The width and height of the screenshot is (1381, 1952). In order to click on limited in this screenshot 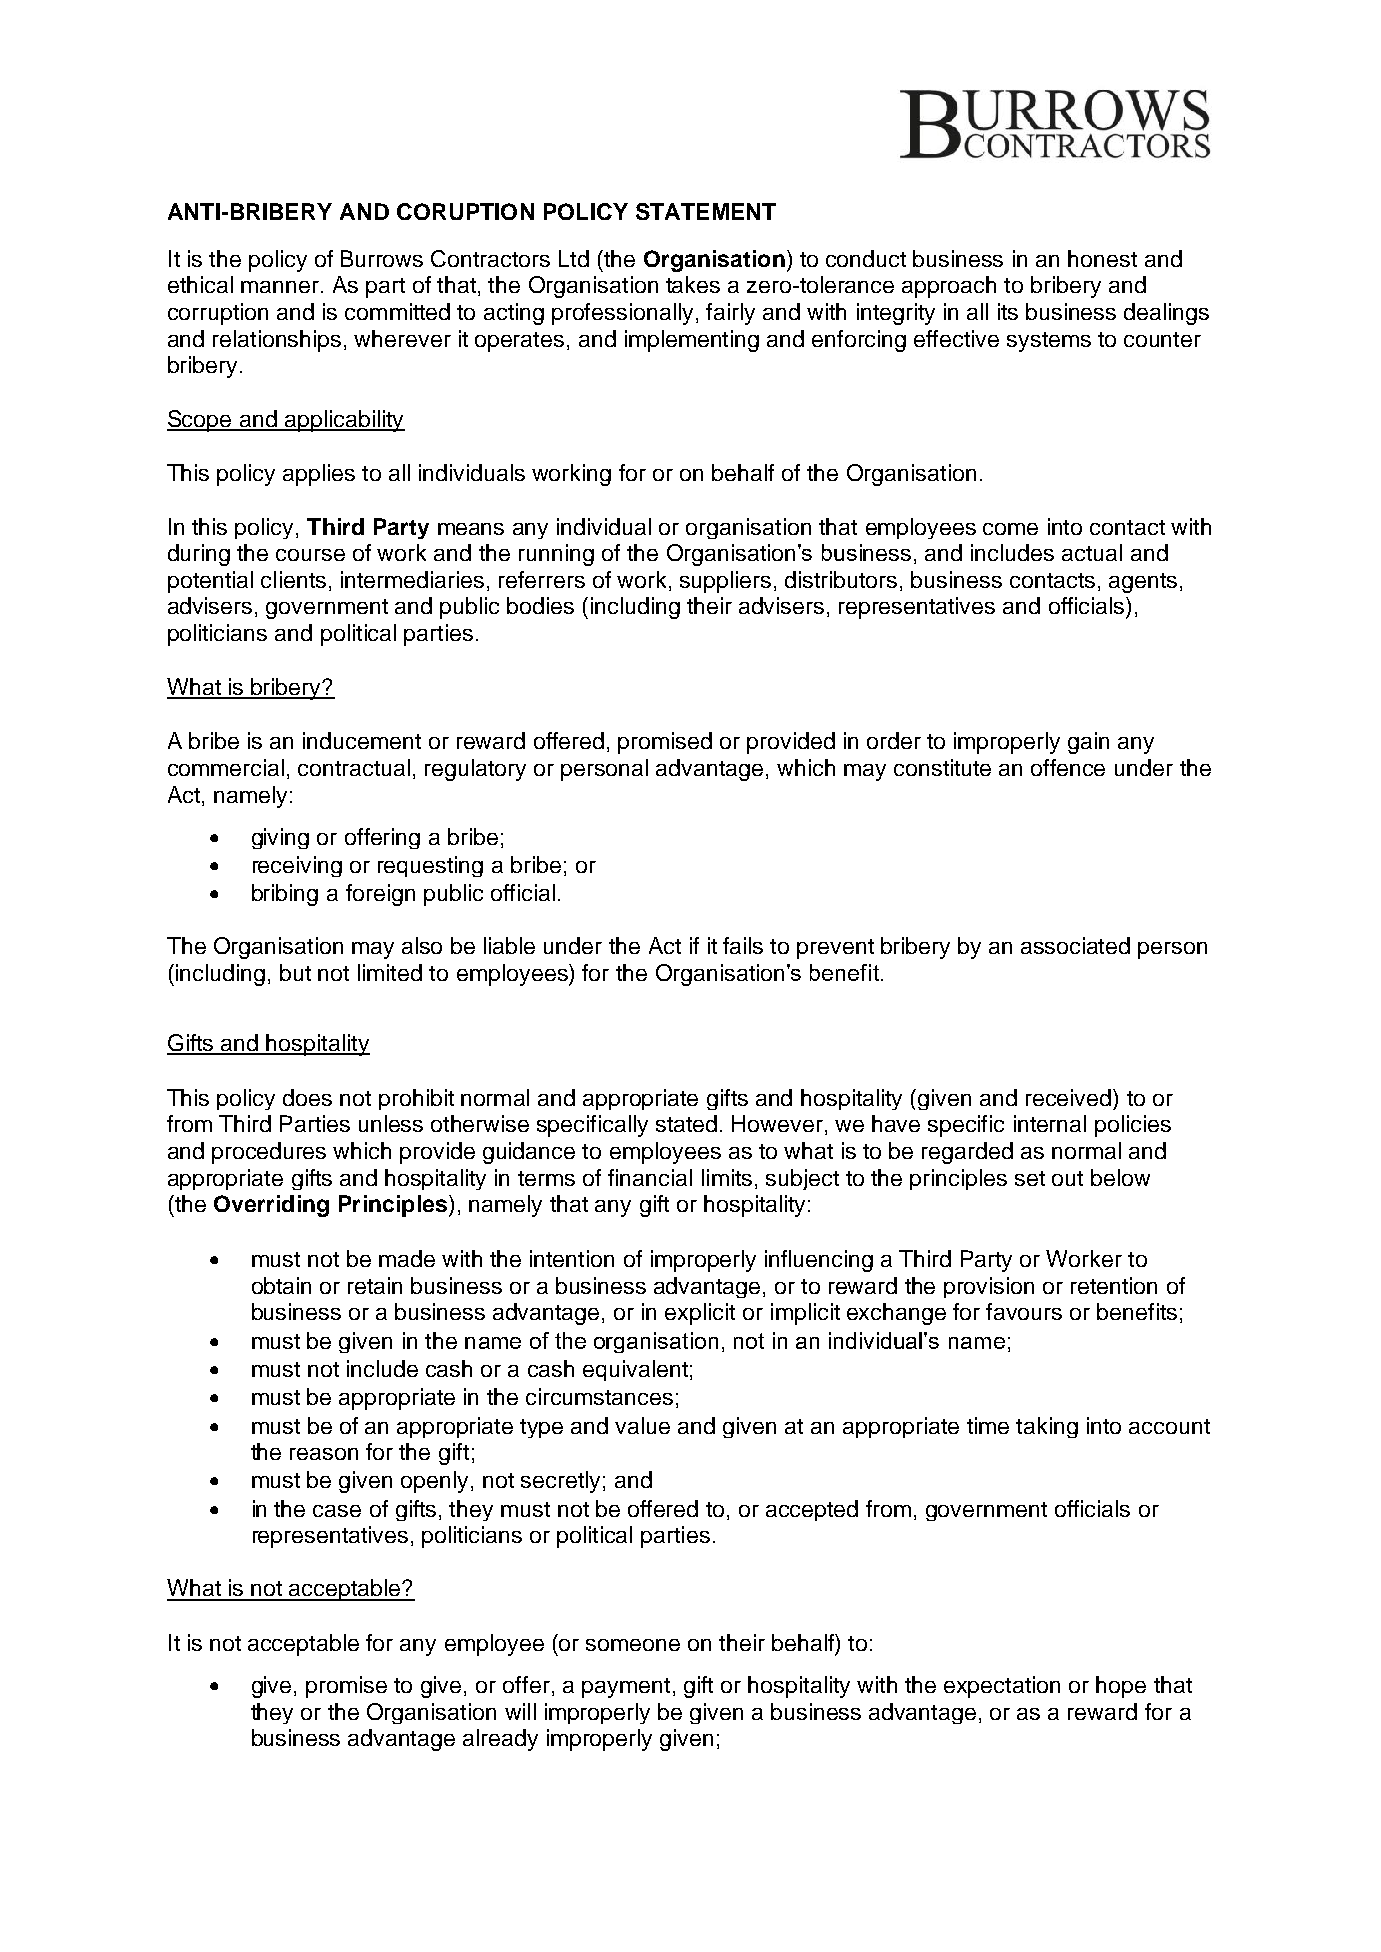, I will do `click(390, 972)`.
